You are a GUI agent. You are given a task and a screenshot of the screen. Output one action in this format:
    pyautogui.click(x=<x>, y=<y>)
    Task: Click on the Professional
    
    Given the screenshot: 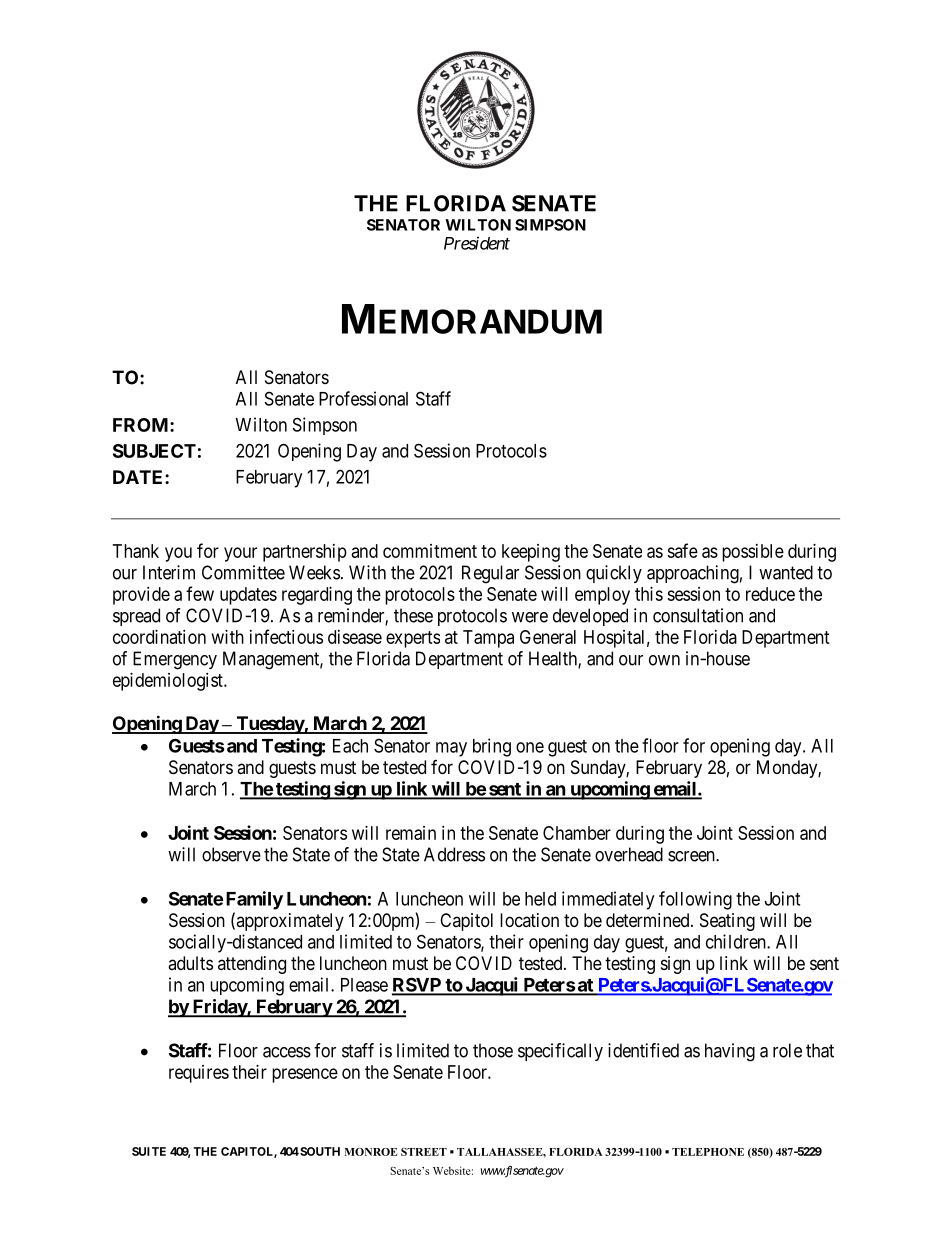 What is the action you would take?
    pyautogui.click(x=363, y=398)
